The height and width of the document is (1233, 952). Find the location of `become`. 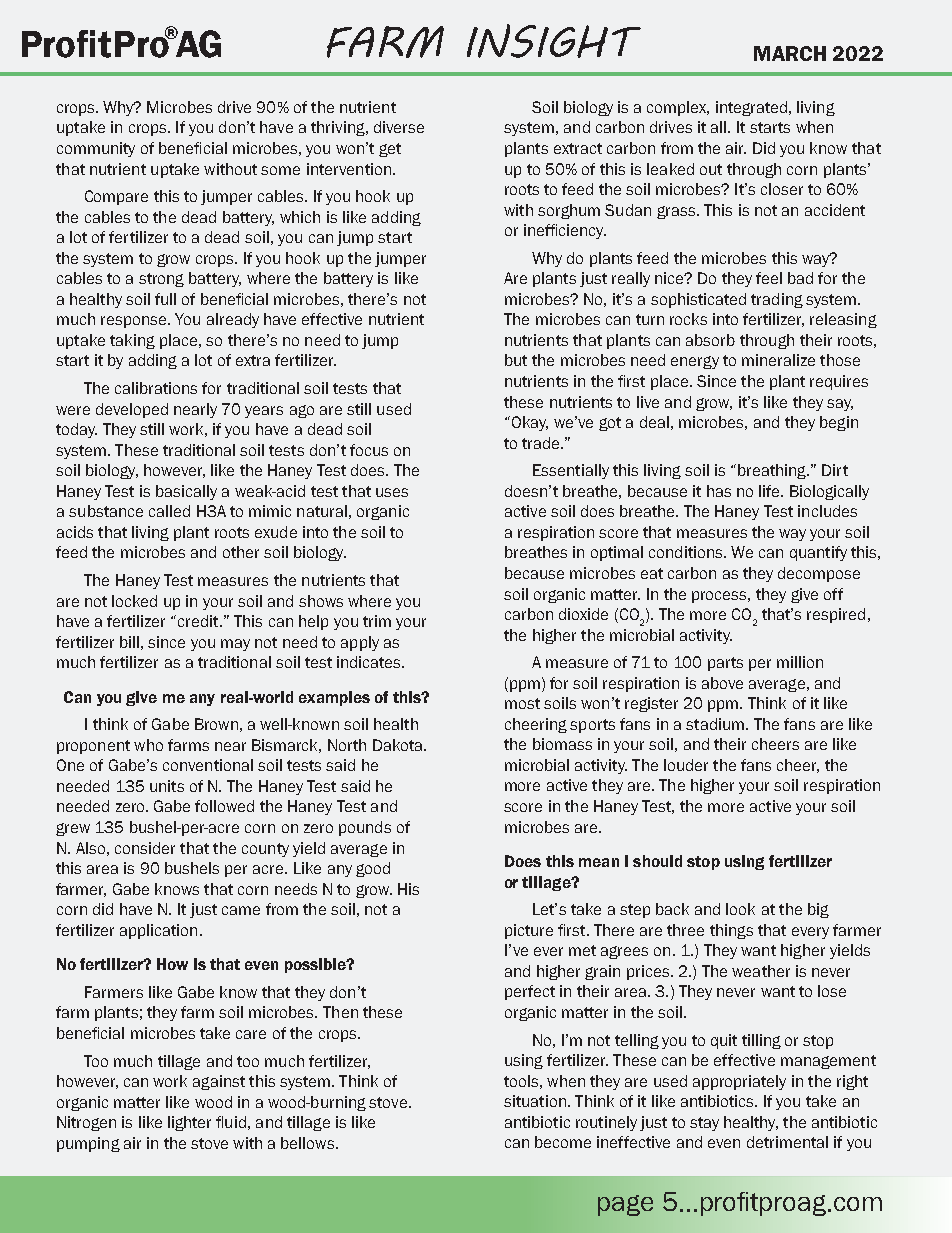

become is located at coordinates (563, 1142).
